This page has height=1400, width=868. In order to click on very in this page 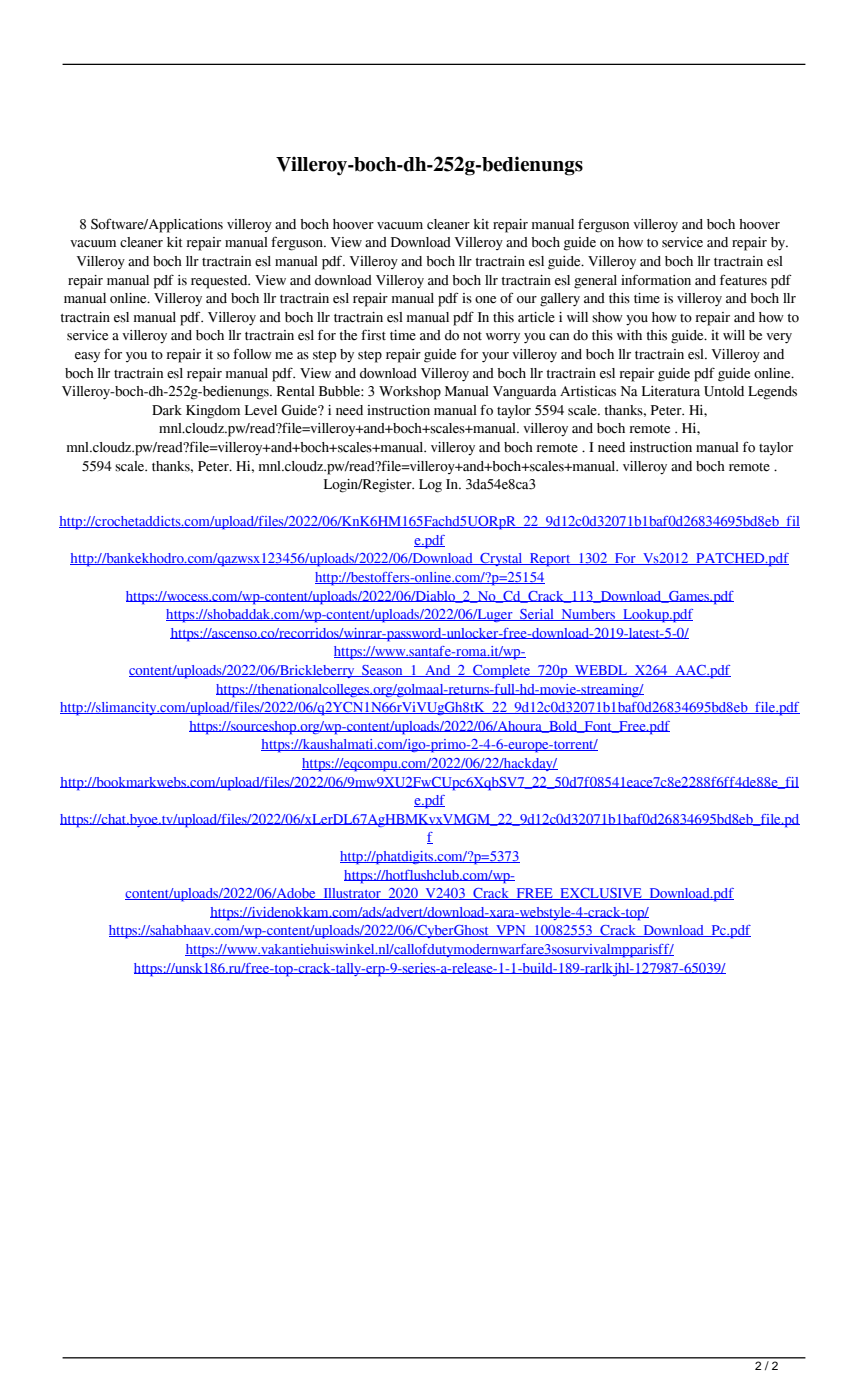, I will do `click(779, 338)`.
